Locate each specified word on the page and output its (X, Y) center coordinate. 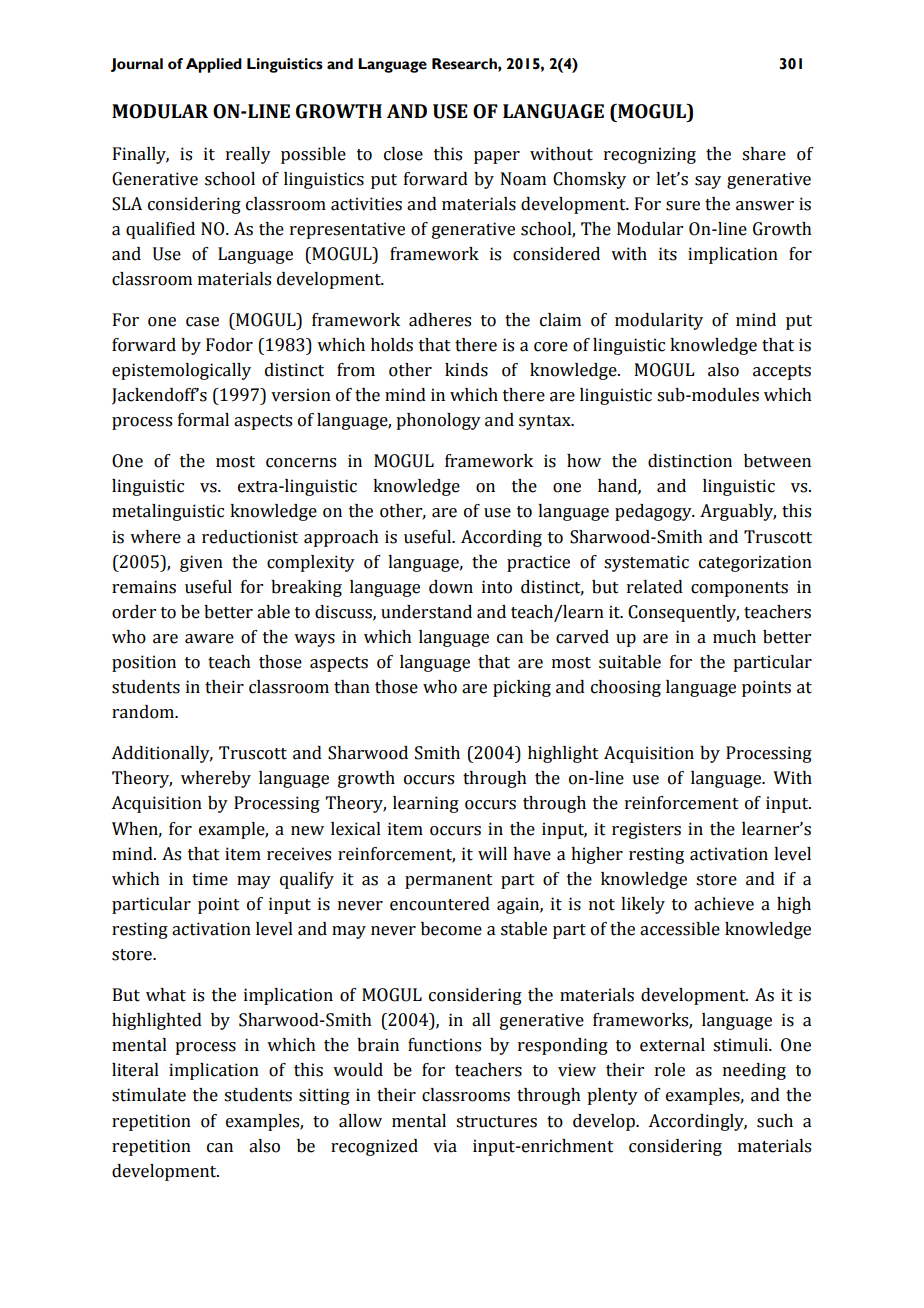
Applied (214, 65)
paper (497, 157)
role (670, 1070)
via (445, 1146)
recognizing (650, 155)
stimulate (149, 1095)
